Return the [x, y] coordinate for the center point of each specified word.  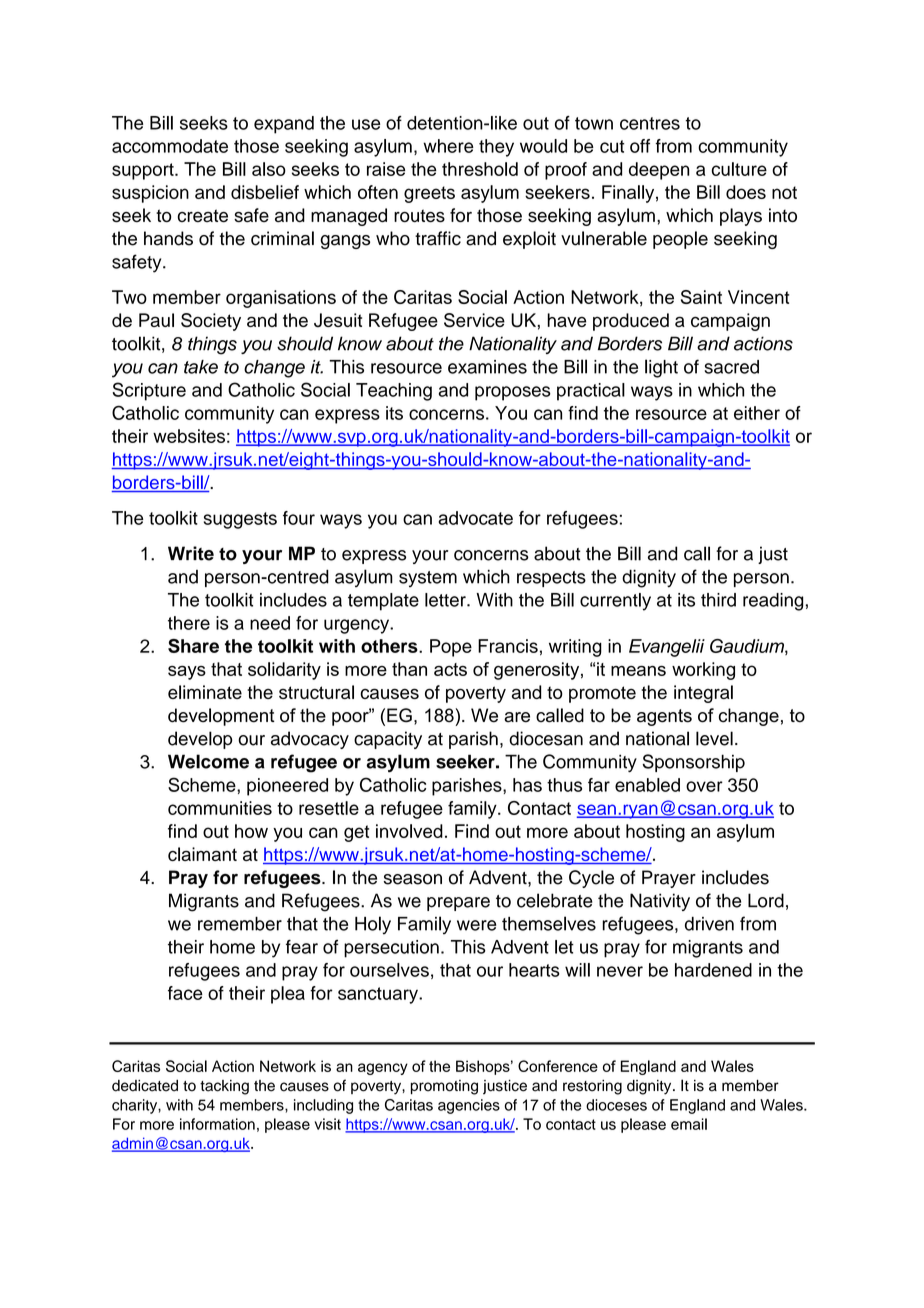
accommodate [170, 146]
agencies [469, 1106]
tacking [224, 1087]
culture [739, 169]
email [689, 1124]
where [448, 146]
